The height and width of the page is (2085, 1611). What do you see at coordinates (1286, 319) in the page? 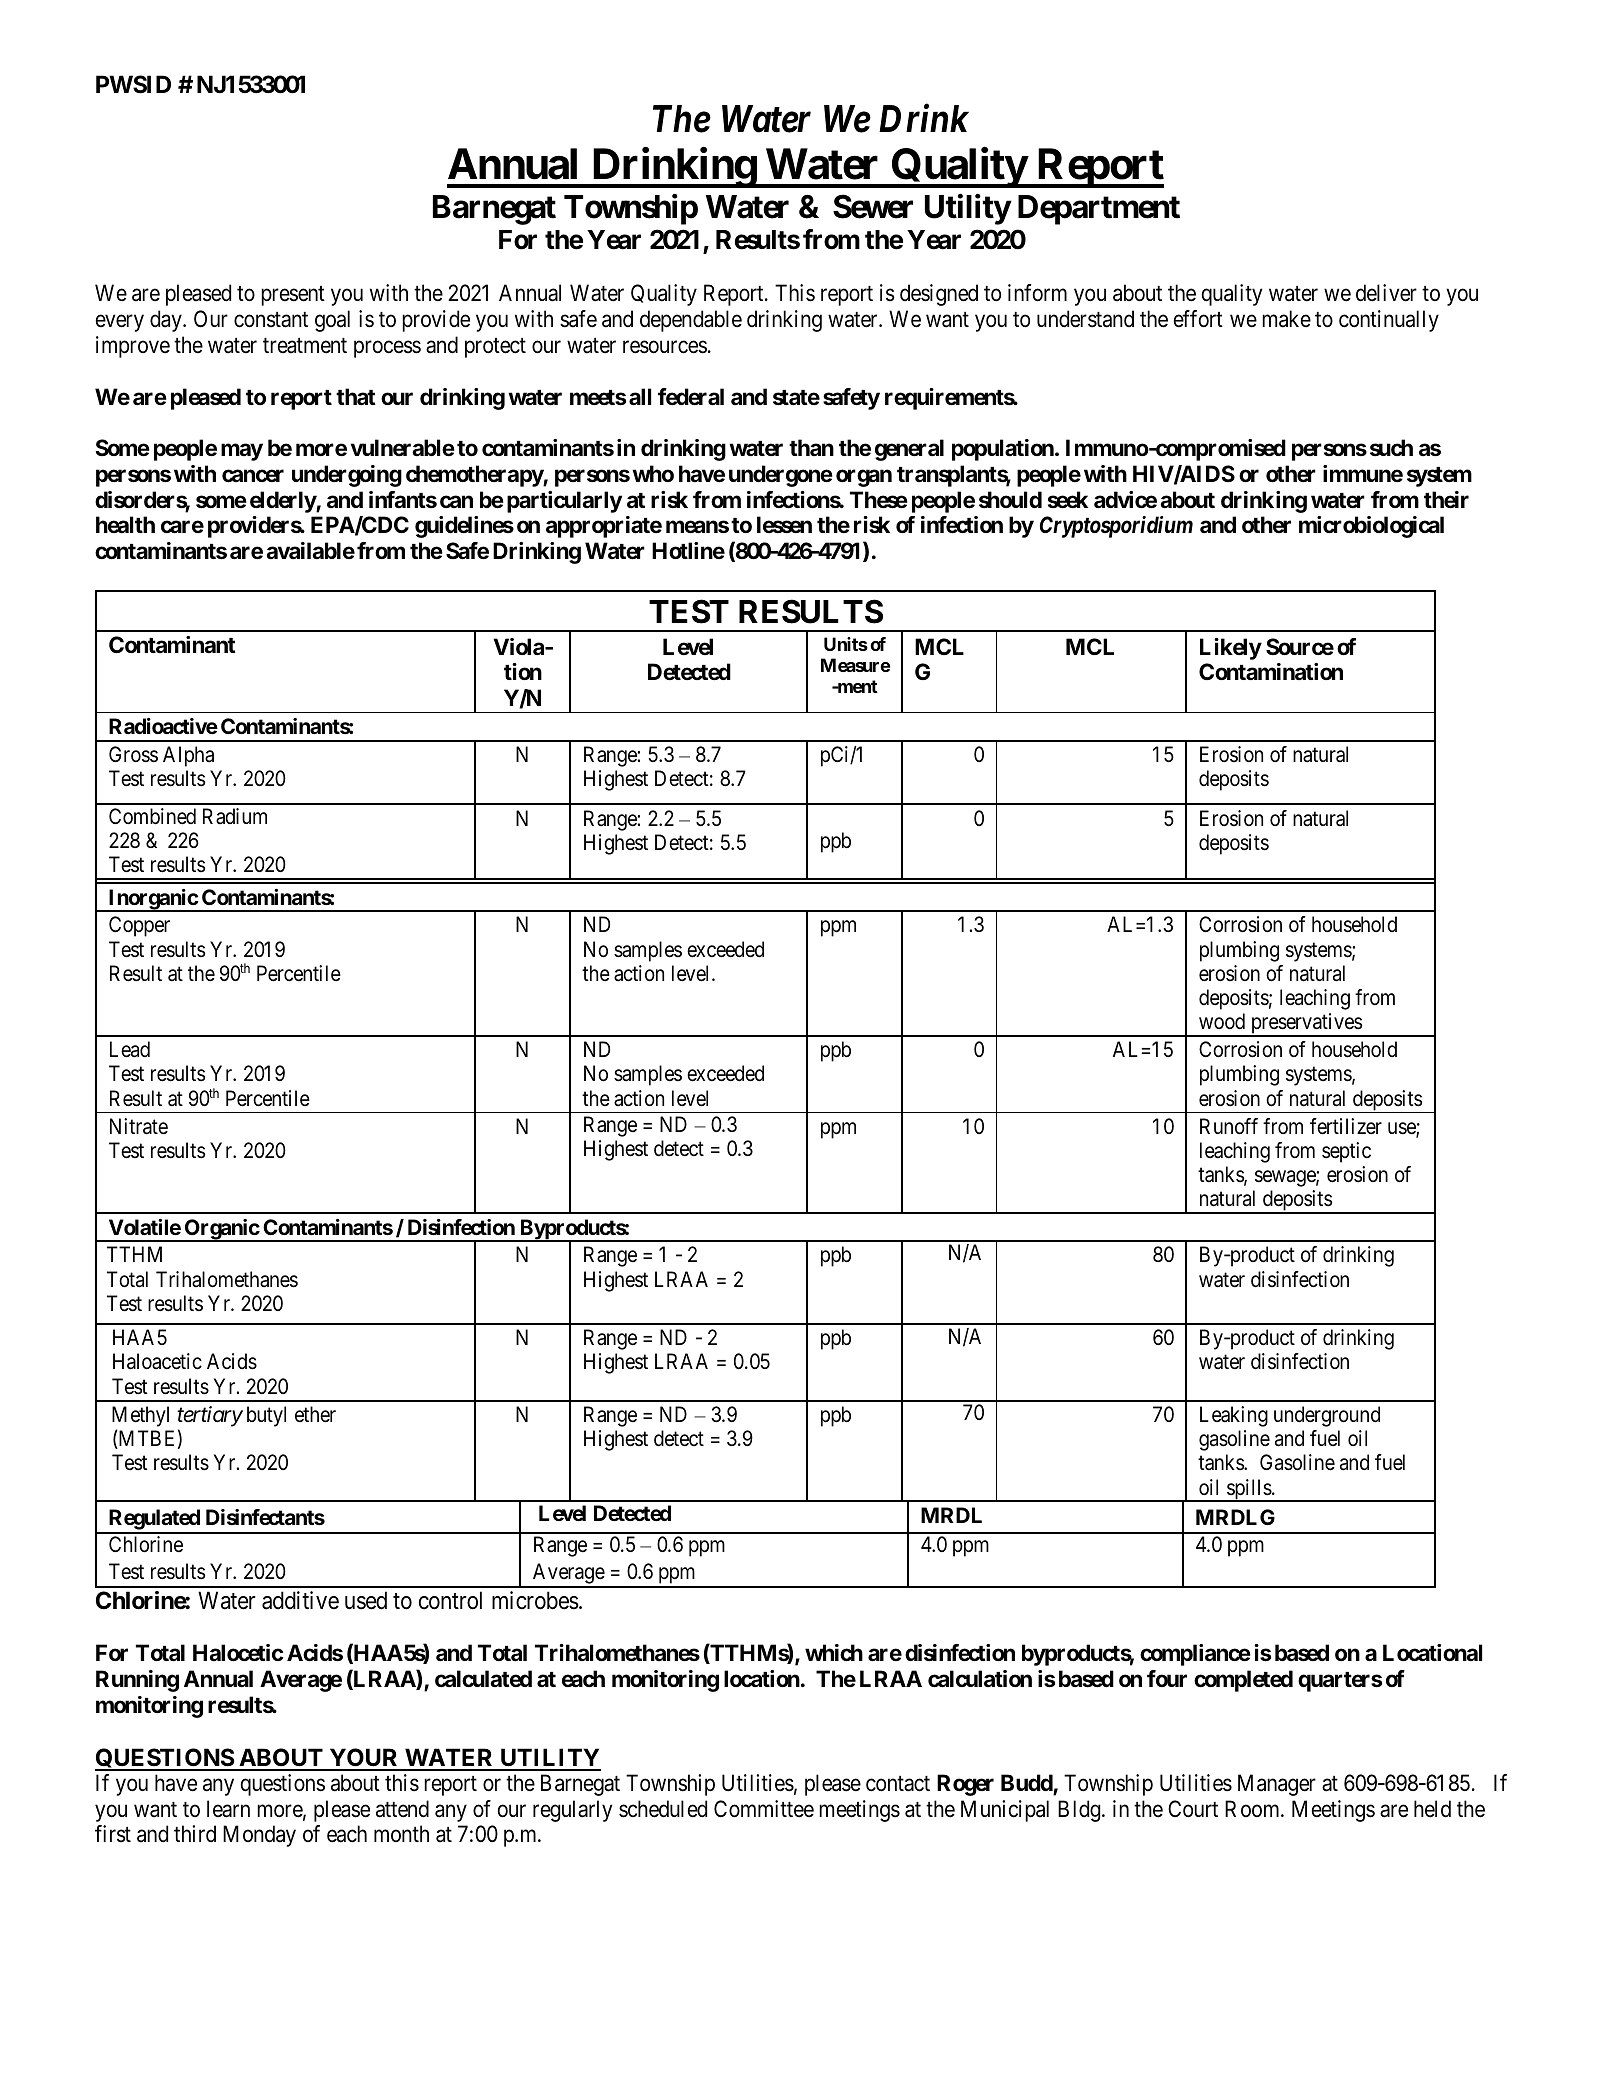
I see `make` at bounding box center [1286, 319].
